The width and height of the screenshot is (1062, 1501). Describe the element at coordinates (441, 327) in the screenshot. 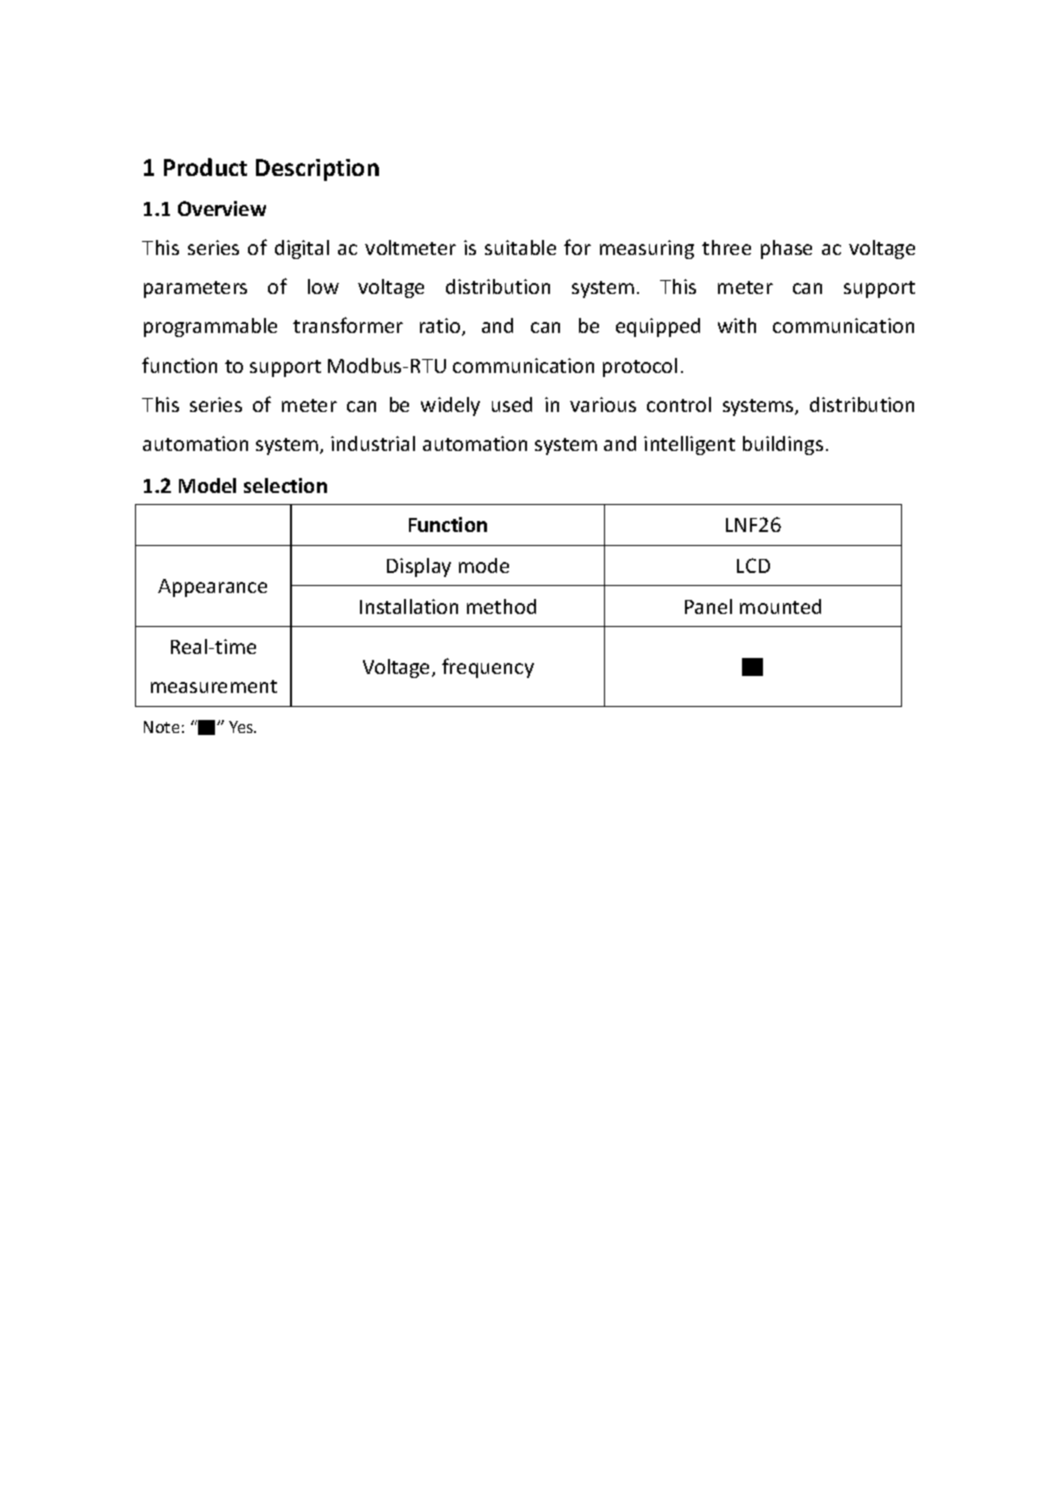

I see `ratio` at that location.
